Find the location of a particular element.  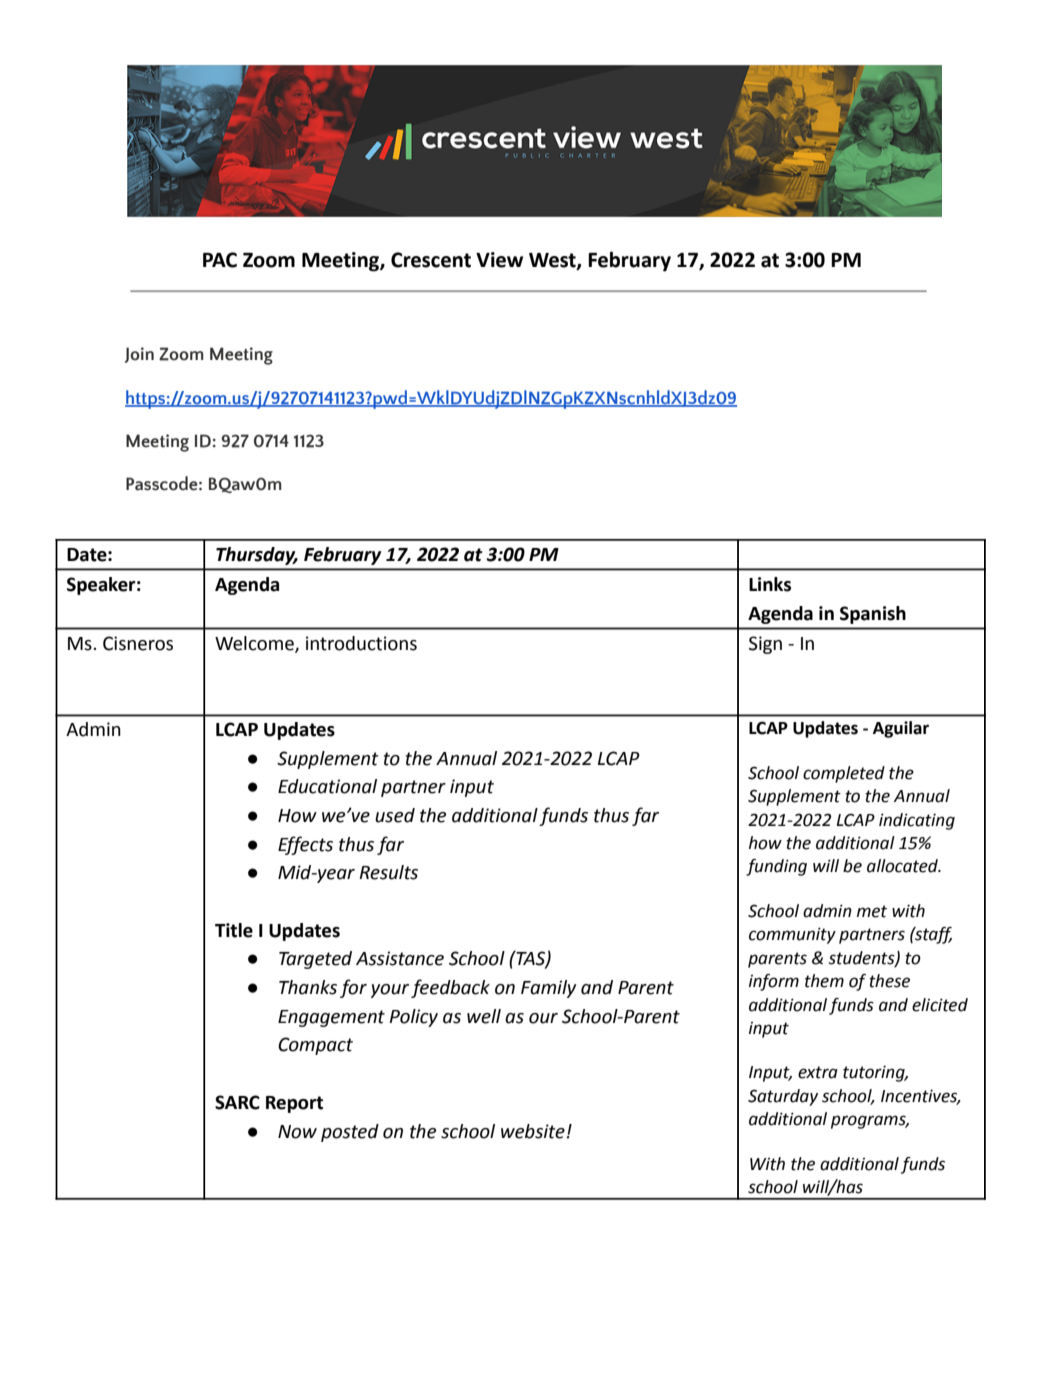

View is located at coordinates (499, 260).
